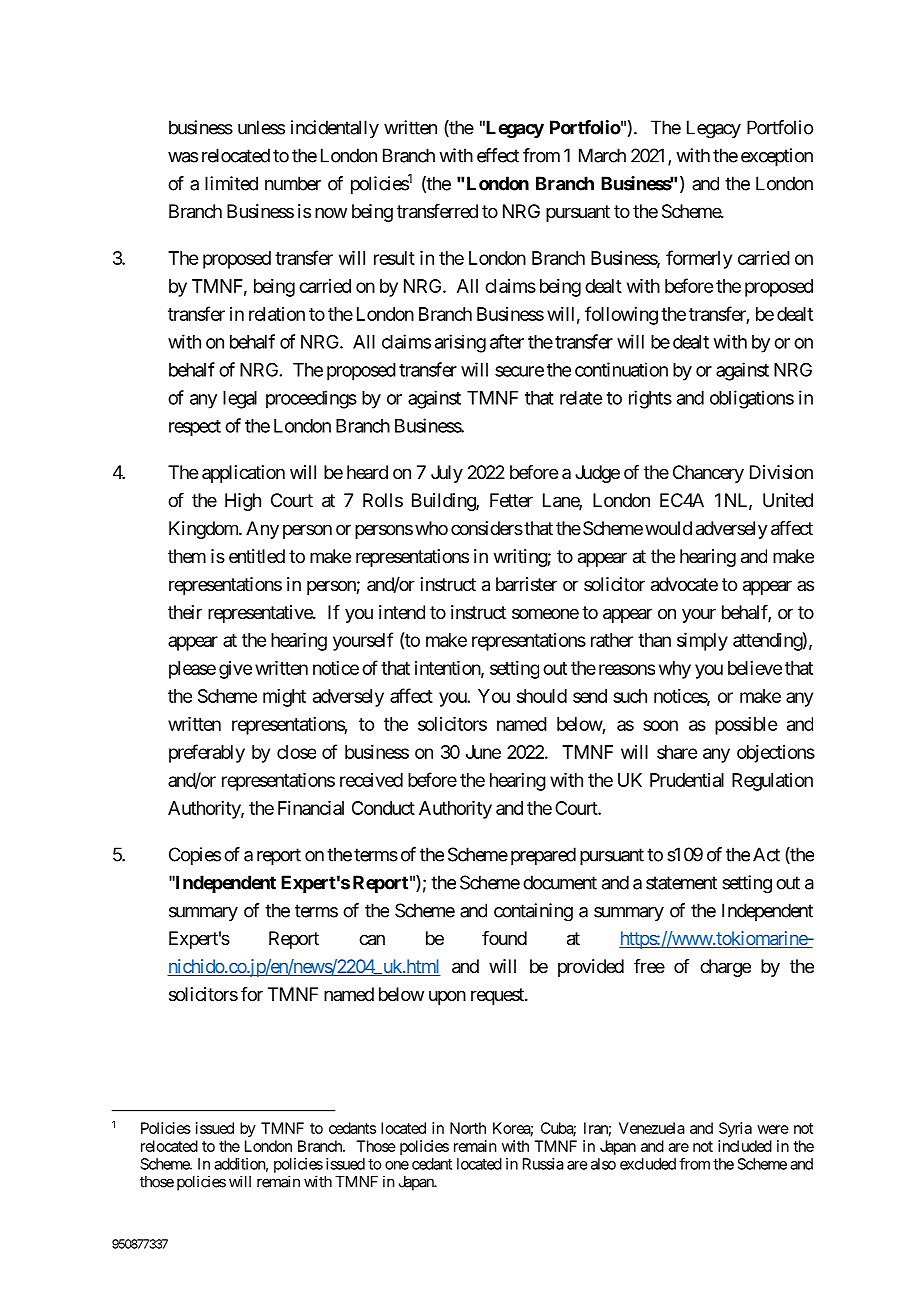 Image resolution: width=924 pixels, height=1308 pixels. Describe the element at coordinates (777, 157) in the document. I see `exception` at that location.
